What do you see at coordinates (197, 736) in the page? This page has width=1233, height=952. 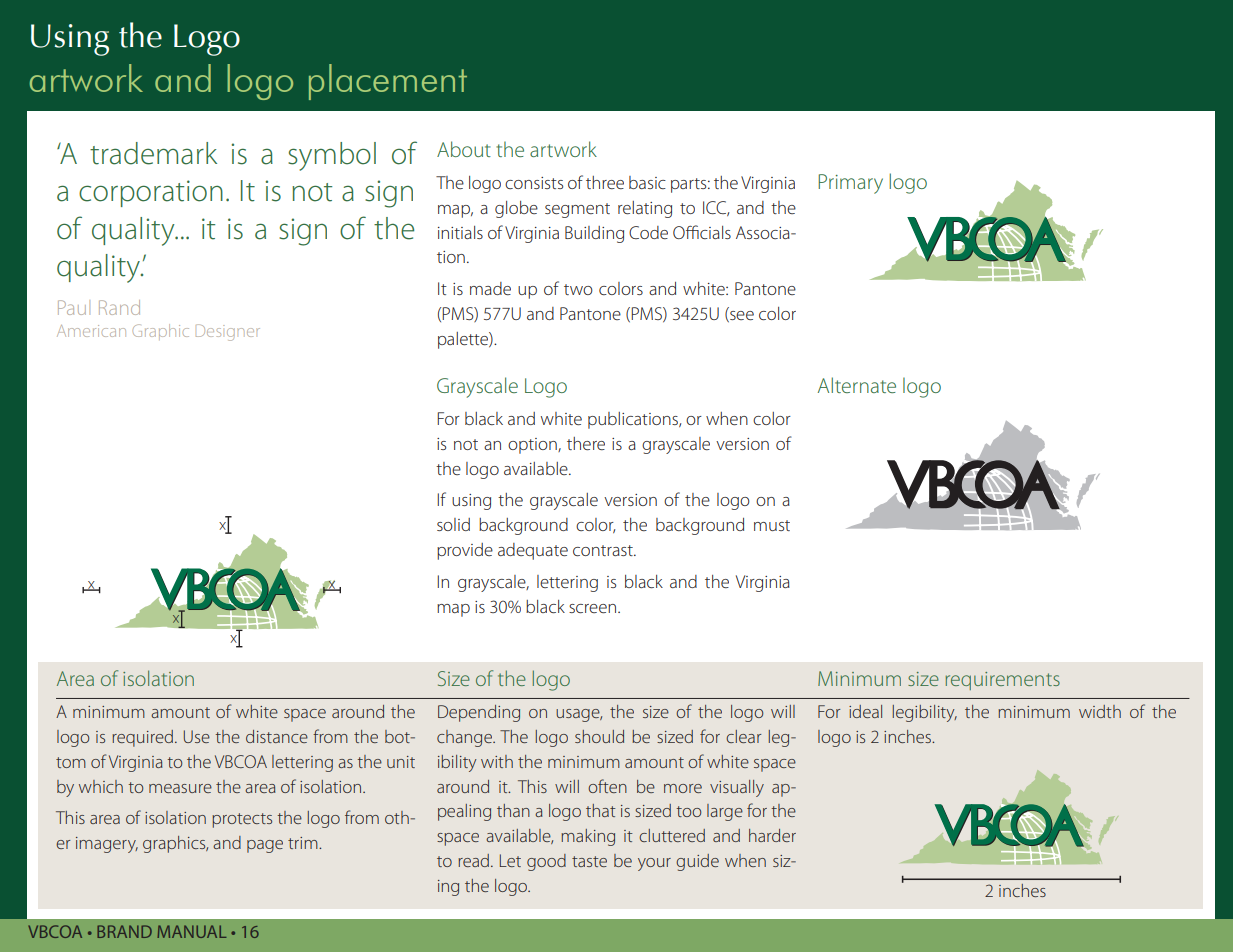 I see `Use` at bounding box center [197, 736].
